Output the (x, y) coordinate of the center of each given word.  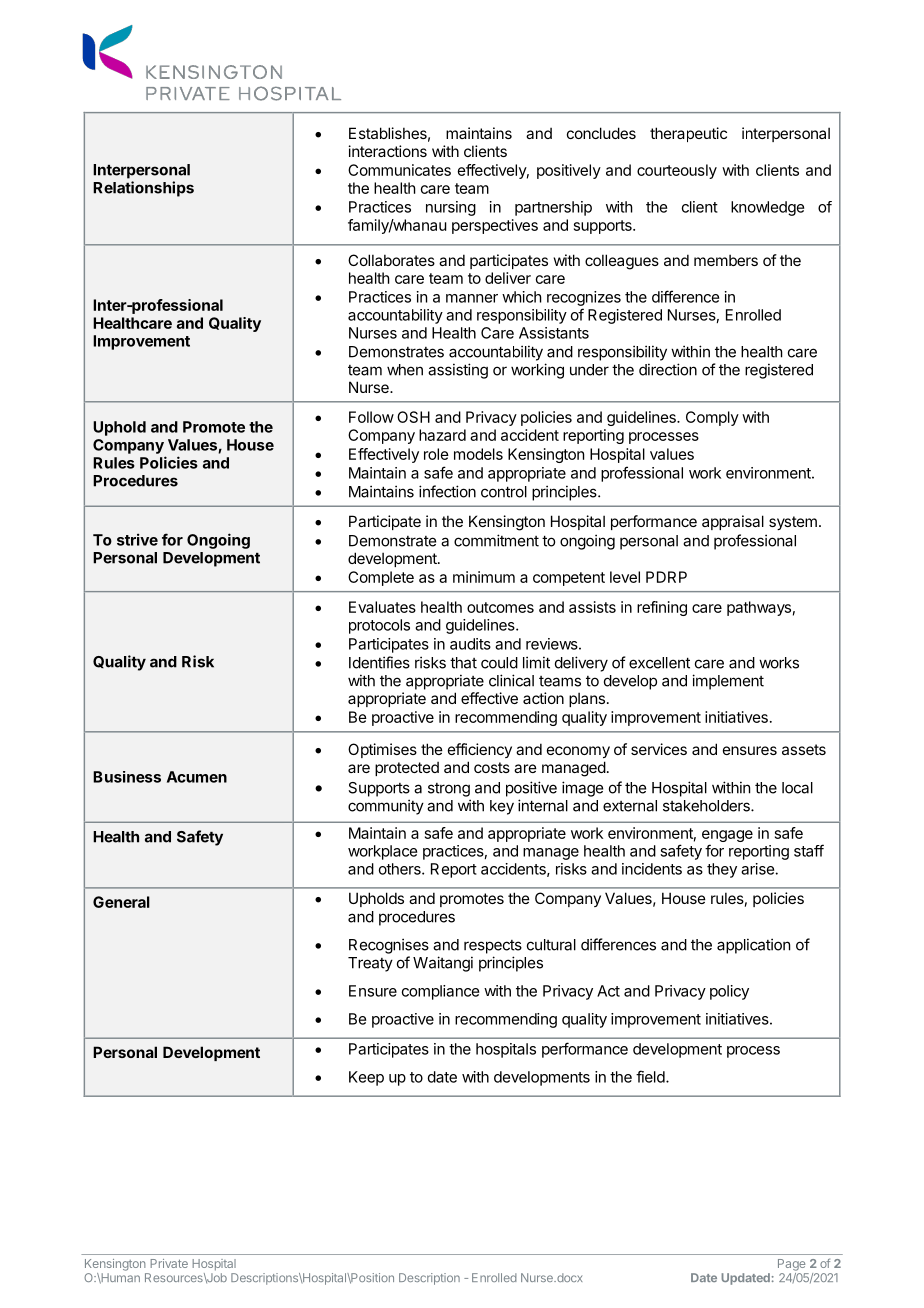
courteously (677, 171)
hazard (442, 435)
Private (169, 1263)
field (651, 1076)
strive (137, 539)
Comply (712, 418)
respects (493, 947)
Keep (366, 1078)
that (463, 663)
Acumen (197, 777)
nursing (451, 208)
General (121, 902)
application (753, 946)
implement (728, 682)
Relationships (143, 189)
